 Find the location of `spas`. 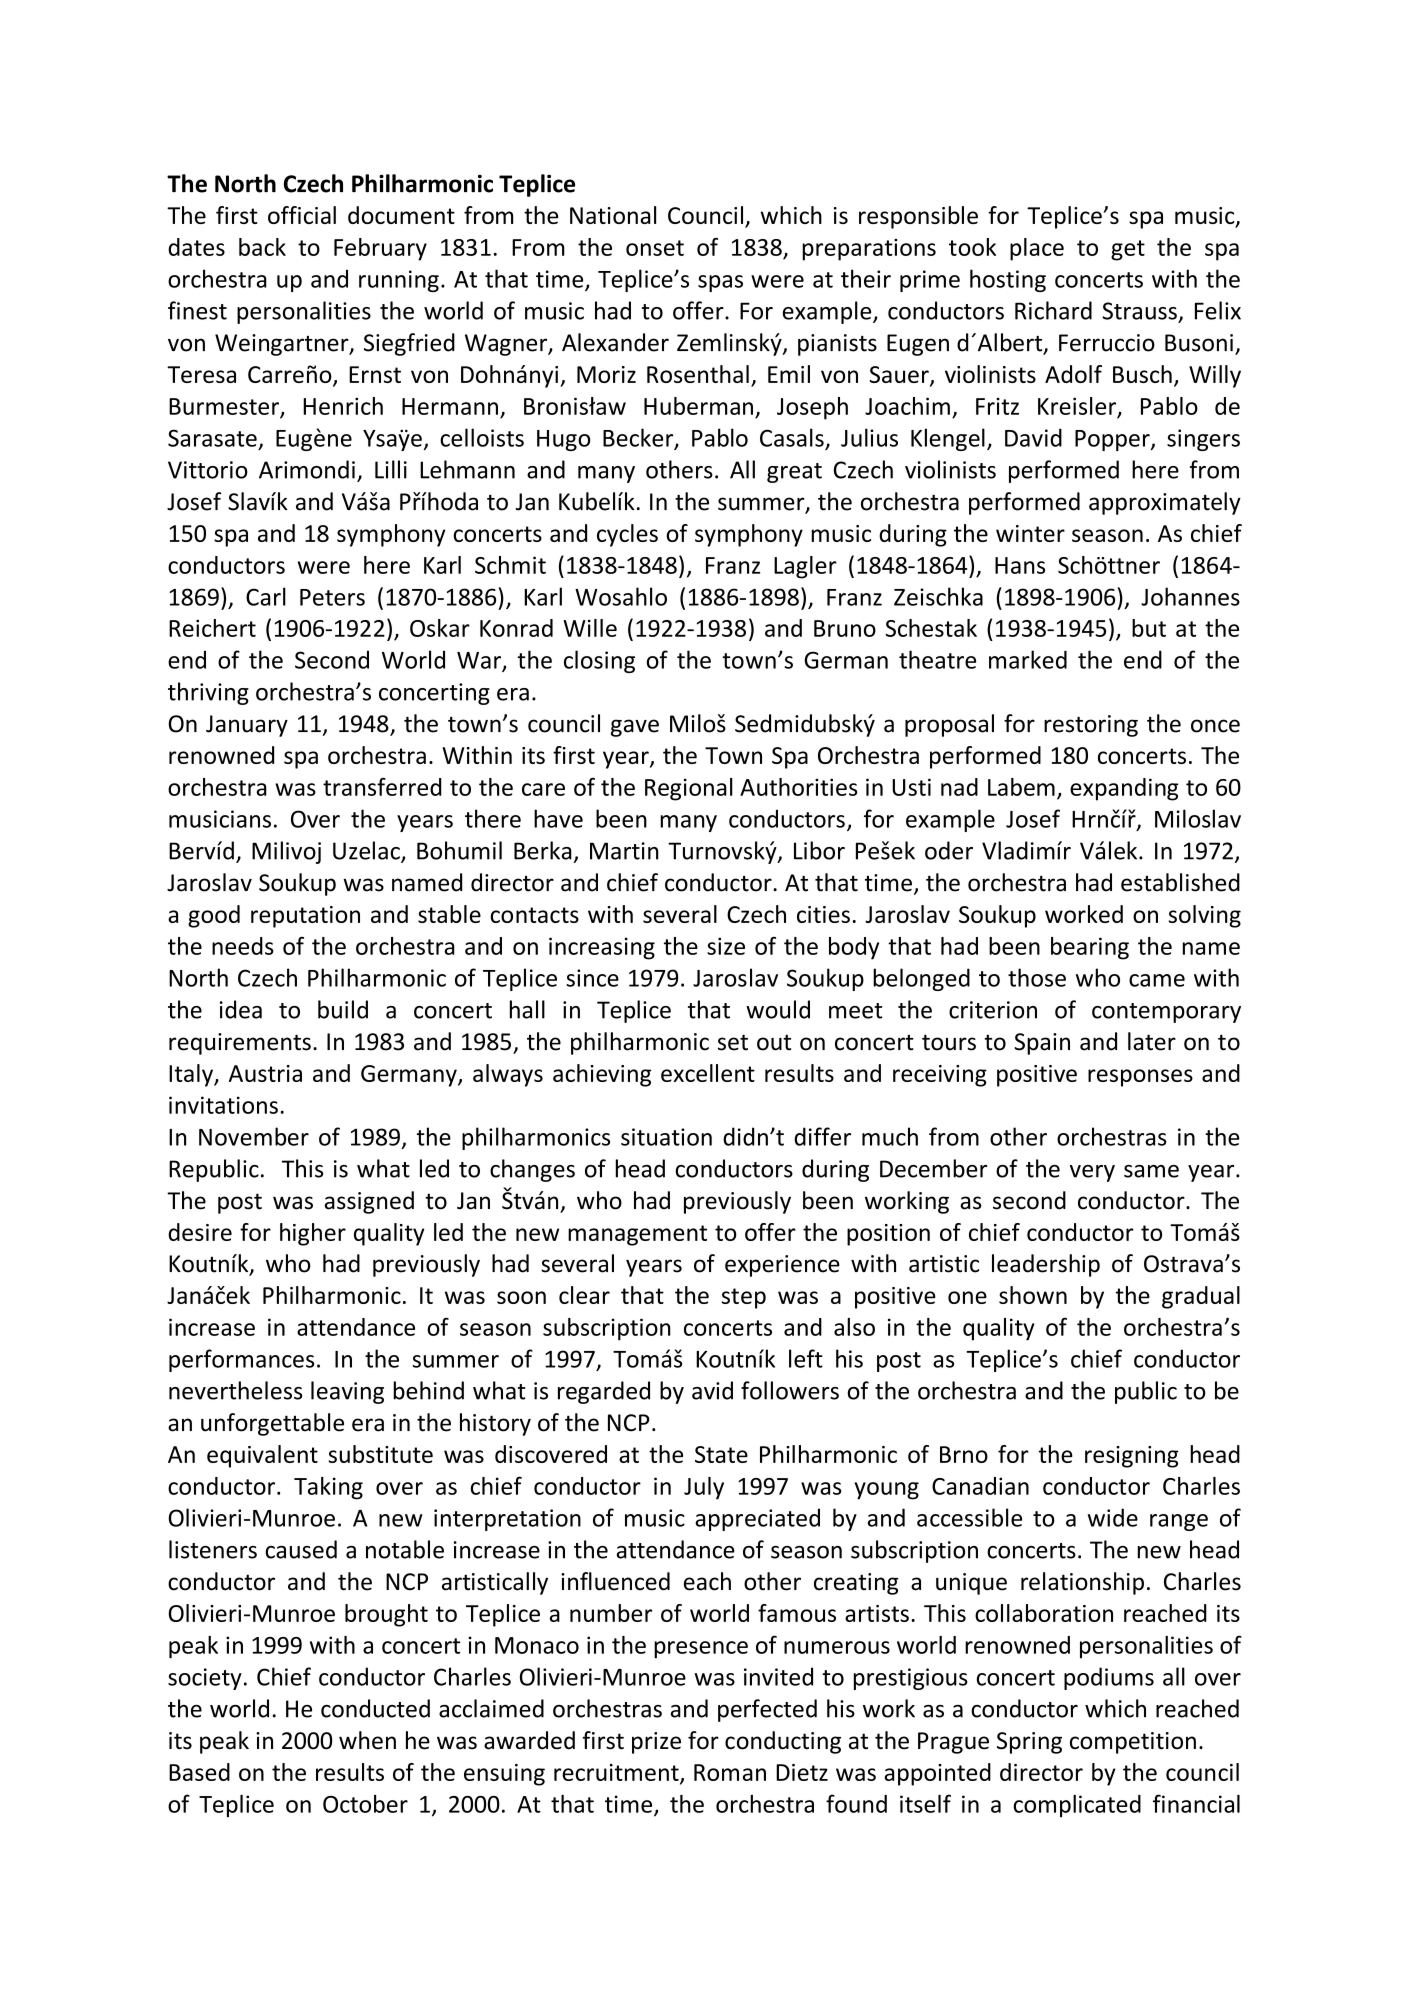

spas is located at coordinates (720, 283).
